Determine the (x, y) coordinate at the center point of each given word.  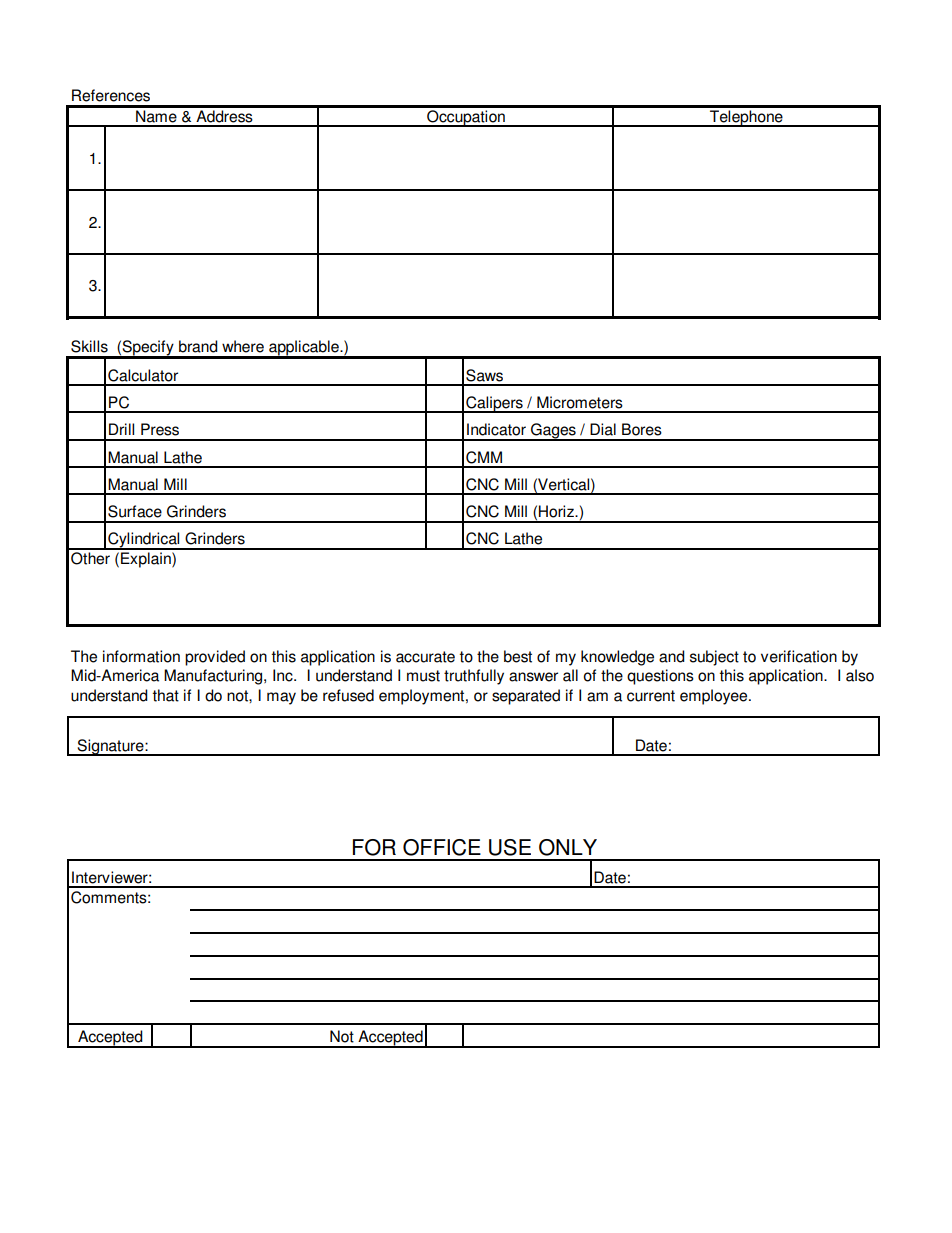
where (243, 346)
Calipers (494, 404)
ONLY (568, 847)
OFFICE (442, 847)
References (111, 95)
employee (715, 697)
